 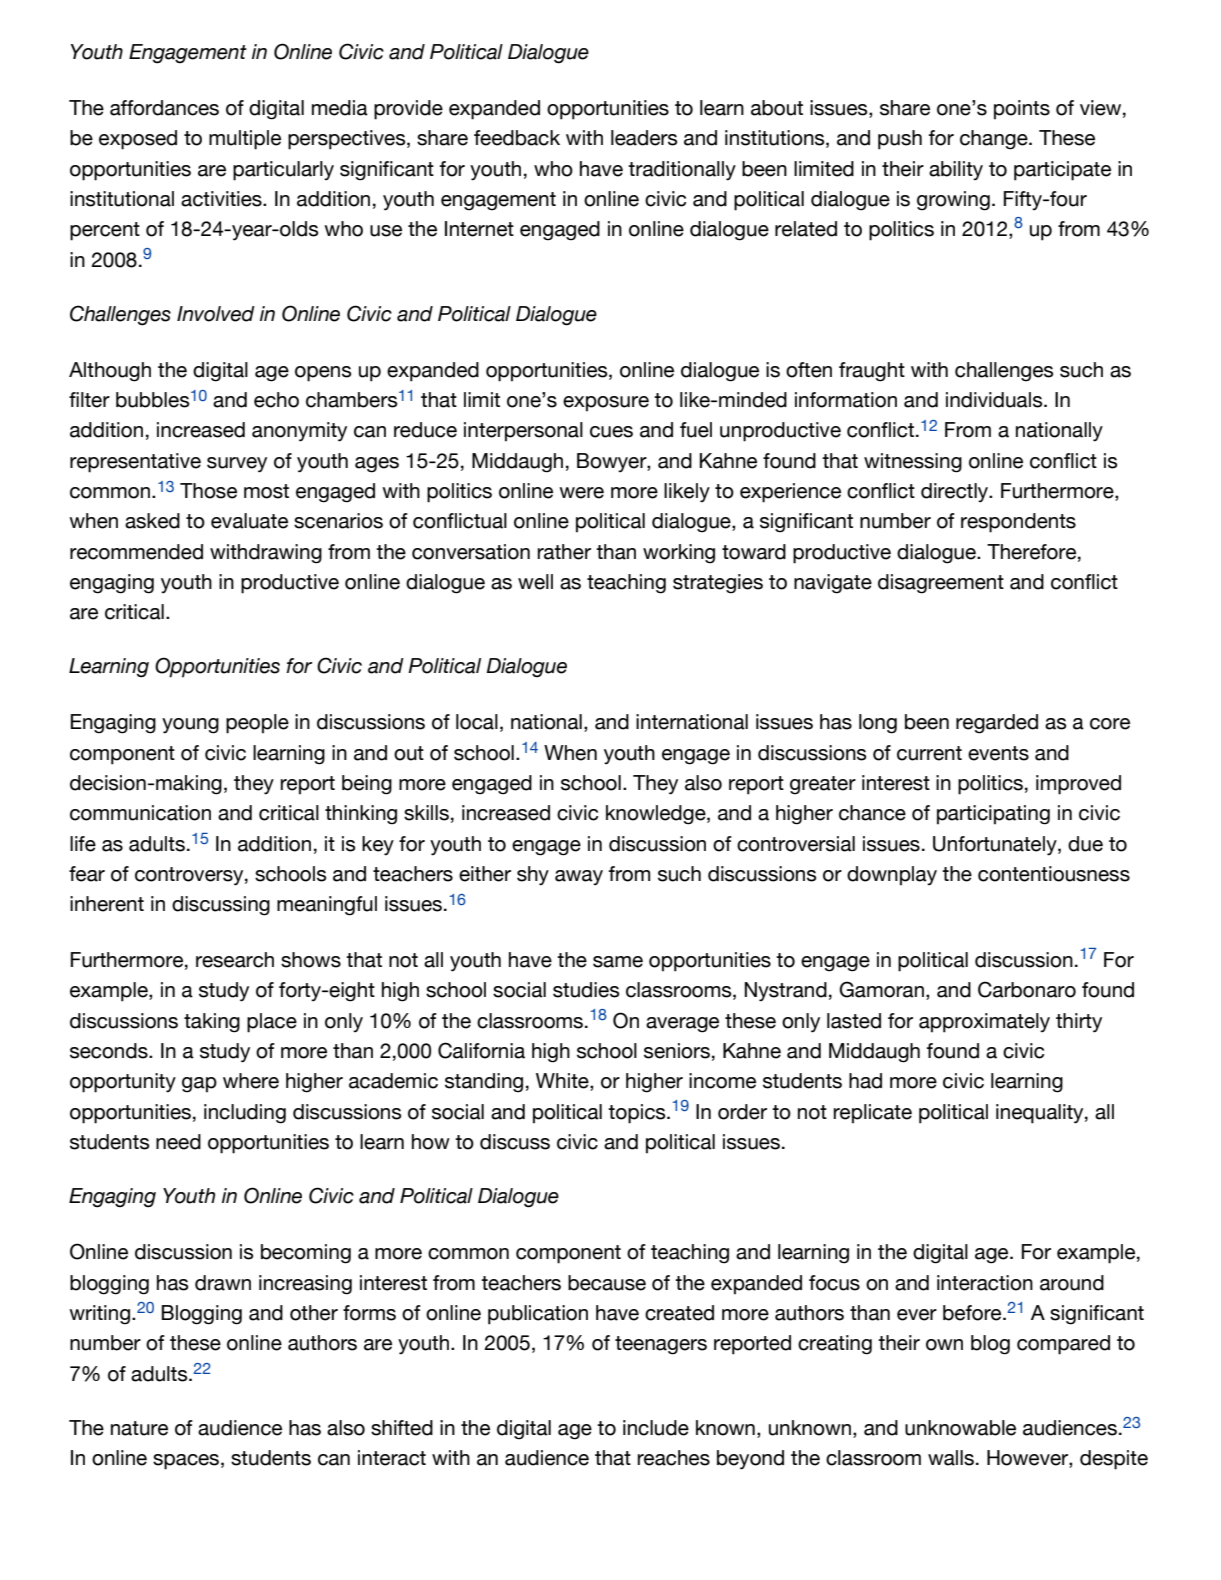 What do you see at coordinates (998, 753) in the screenshot?
I see `events` at bounding box center [998, 753].
